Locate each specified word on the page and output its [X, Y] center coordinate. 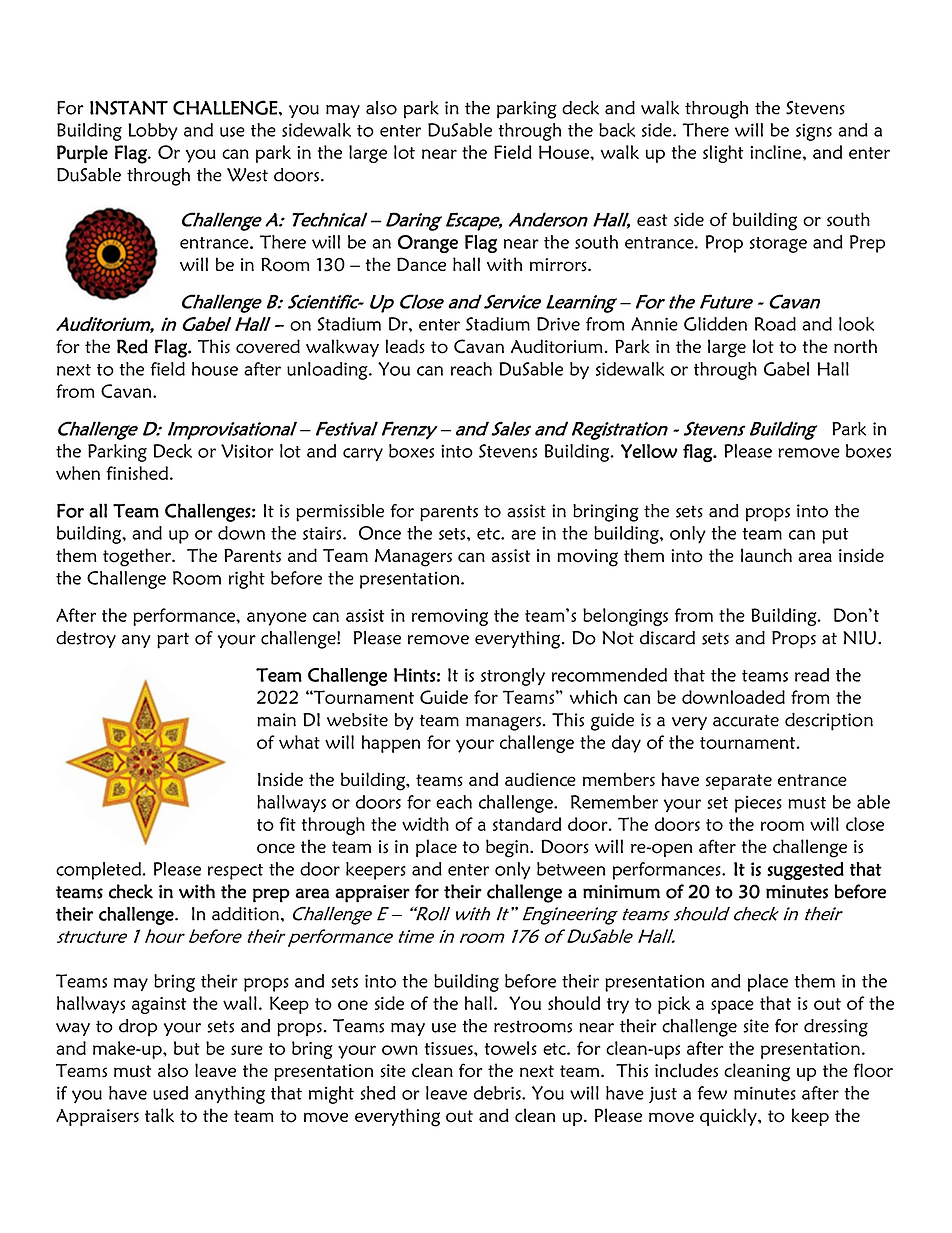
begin [508, 848]
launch [766, 555]
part [173, 640]
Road [775, 324]
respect [235, 872]
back [617, 130]
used [170, 1093]
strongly [513, 677]
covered [268, 346]
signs [814, 132]
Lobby [153, 132]
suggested [805, 871]
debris [498, 1093]
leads [405, 346]
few [712, 1093]
